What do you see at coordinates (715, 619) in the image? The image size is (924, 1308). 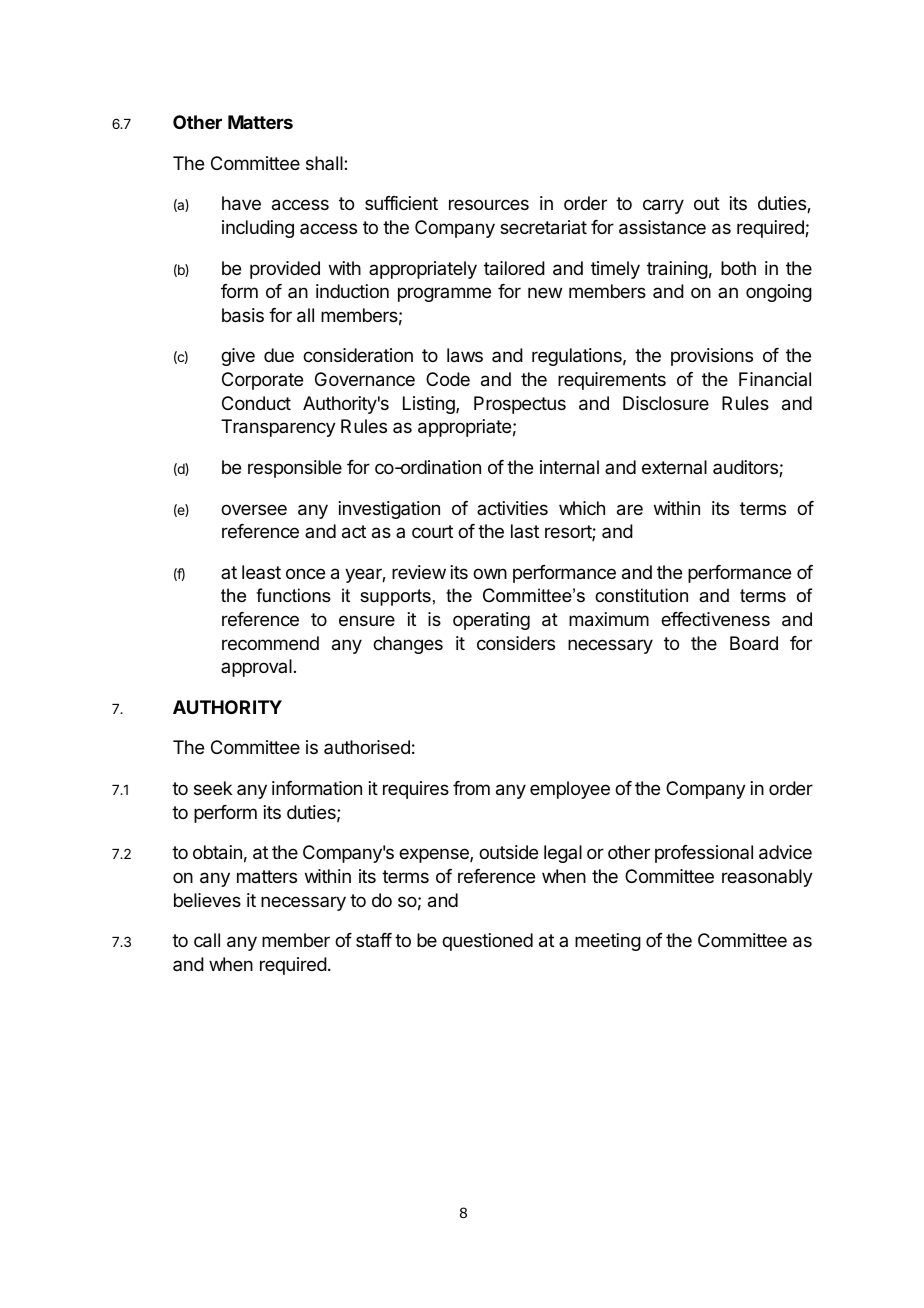 I see `effectiveness` at bounding box center [715, 619].
